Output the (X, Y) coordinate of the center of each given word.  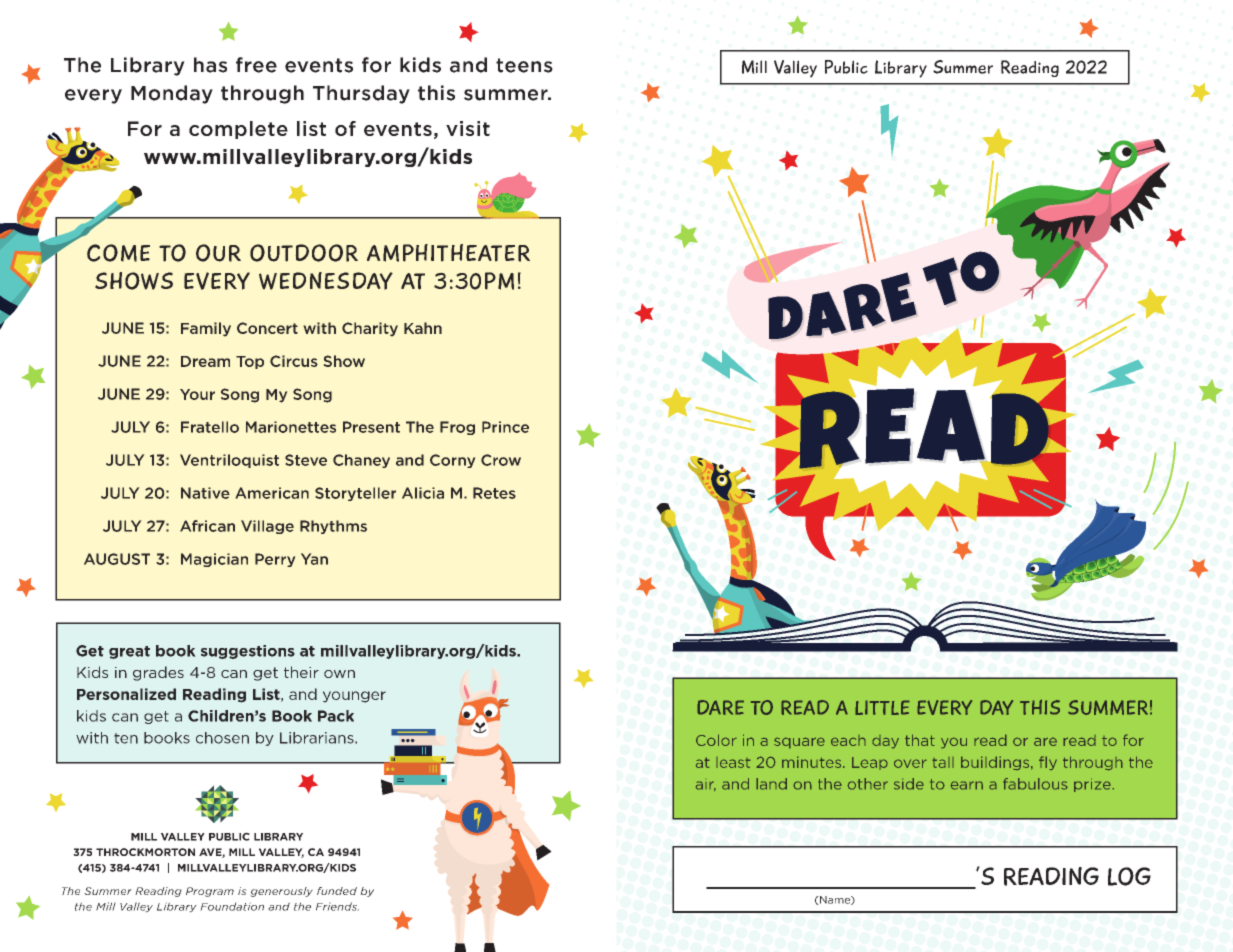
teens (524, 65)
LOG (1129, 876)
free (256, 65)
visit (468, 128)
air (706, 786)
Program (210, 892)
